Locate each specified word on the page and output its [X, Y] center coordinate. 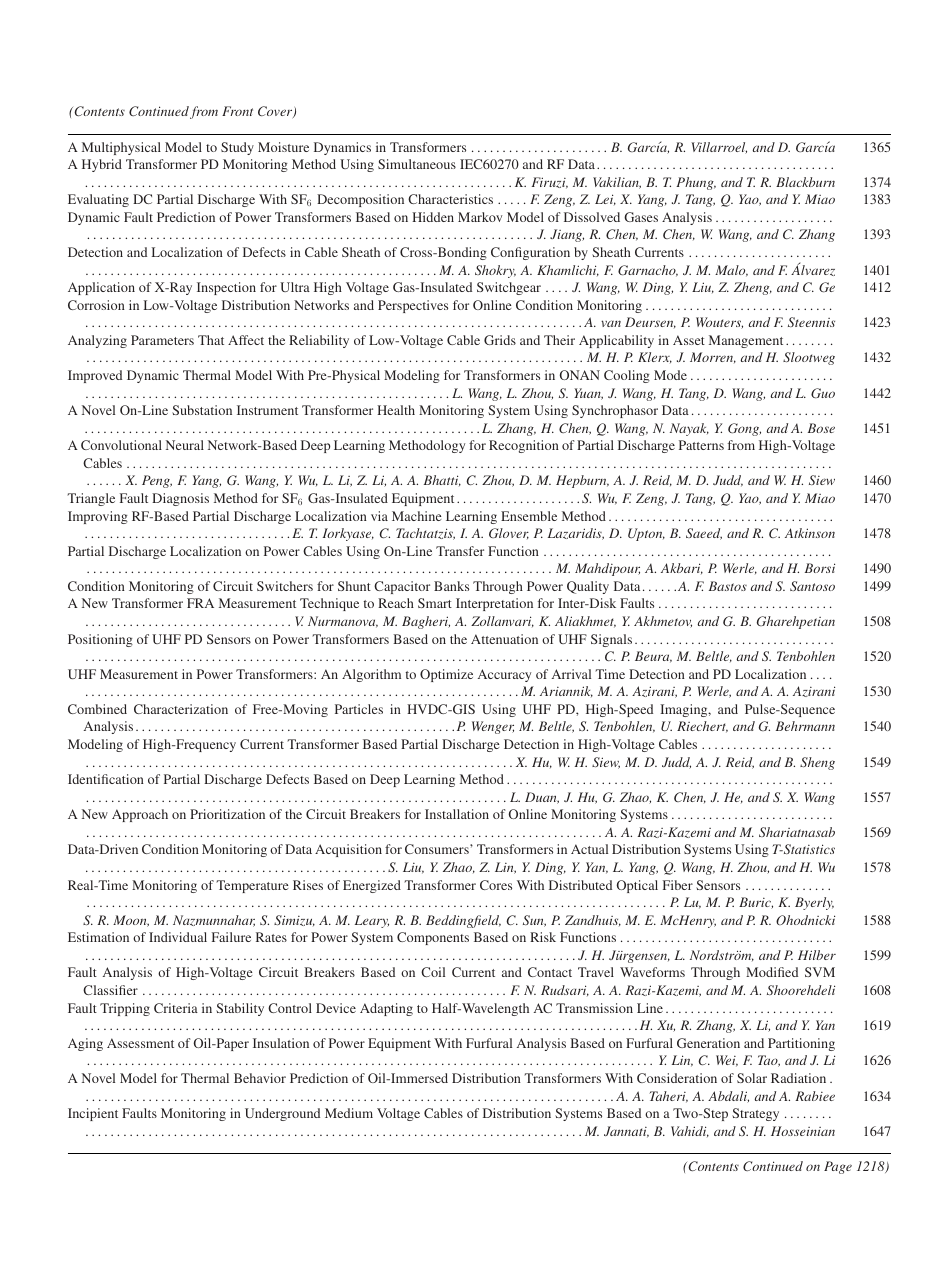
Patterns [701, 445]
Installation [457, 814]
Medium [349, 1113]
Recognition [524, 446]
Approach [140, 815]
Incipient [93, 1114]
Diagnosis [180, 499]
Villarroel [719, 148]
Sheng [817, 763]
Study [237, 148]
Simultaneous [417, 164]
